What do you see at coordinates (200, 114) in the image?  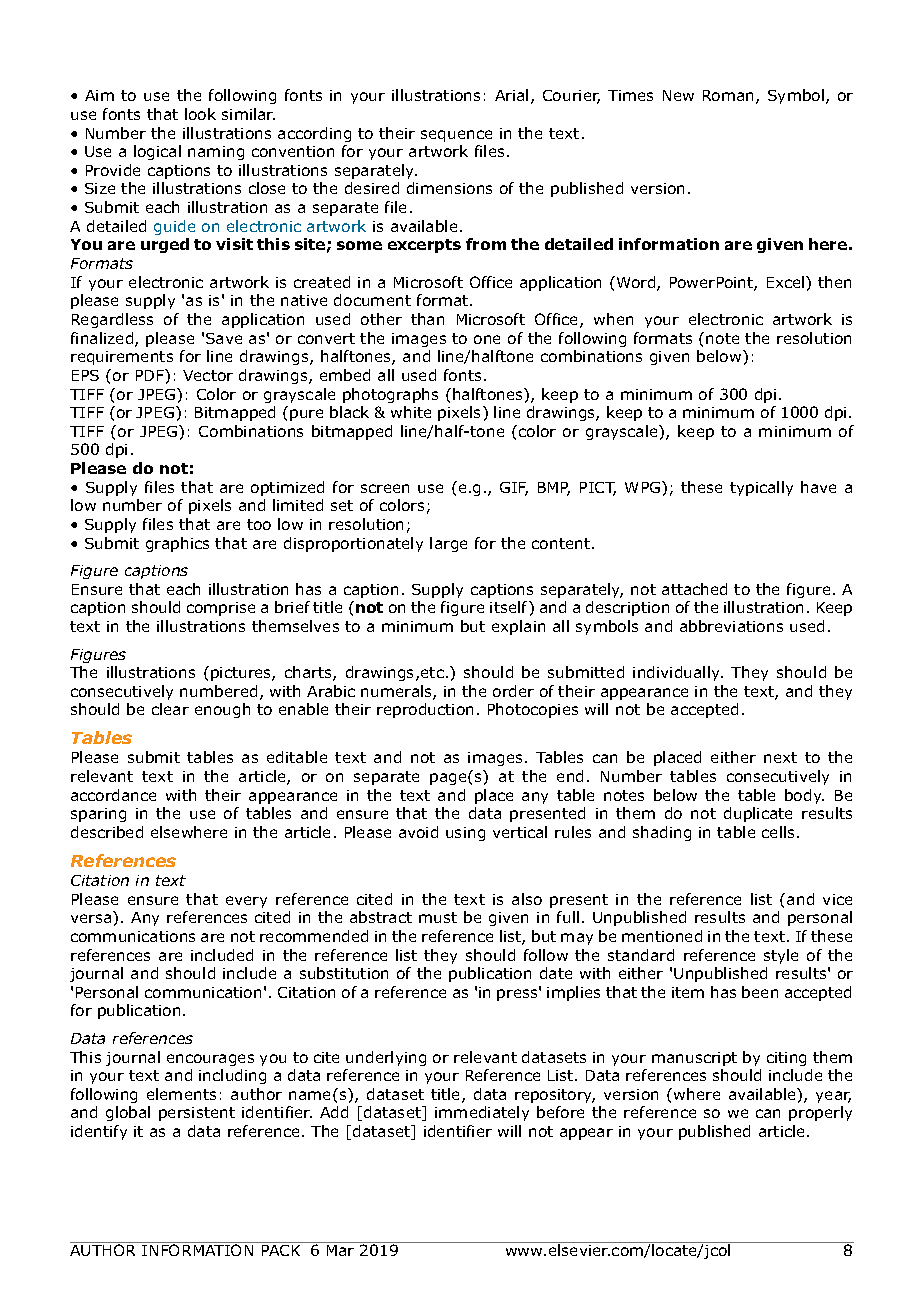 I see `look` at bounding box center [200, 114].
